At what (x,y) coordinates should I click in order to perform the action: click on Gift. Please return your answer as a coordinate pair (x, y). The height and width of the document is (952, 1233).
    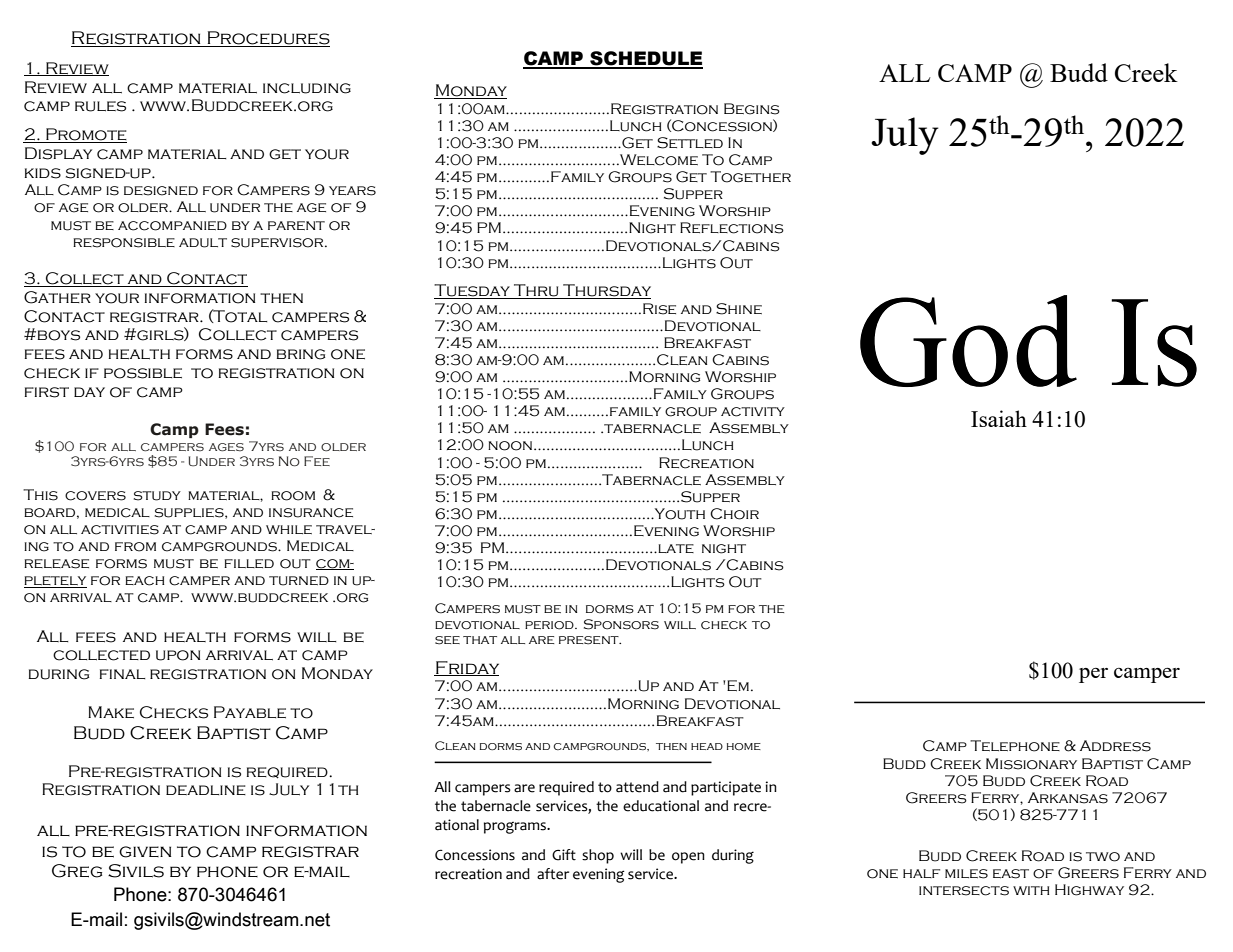
    Looking at the image, I should click on (564, 855).
